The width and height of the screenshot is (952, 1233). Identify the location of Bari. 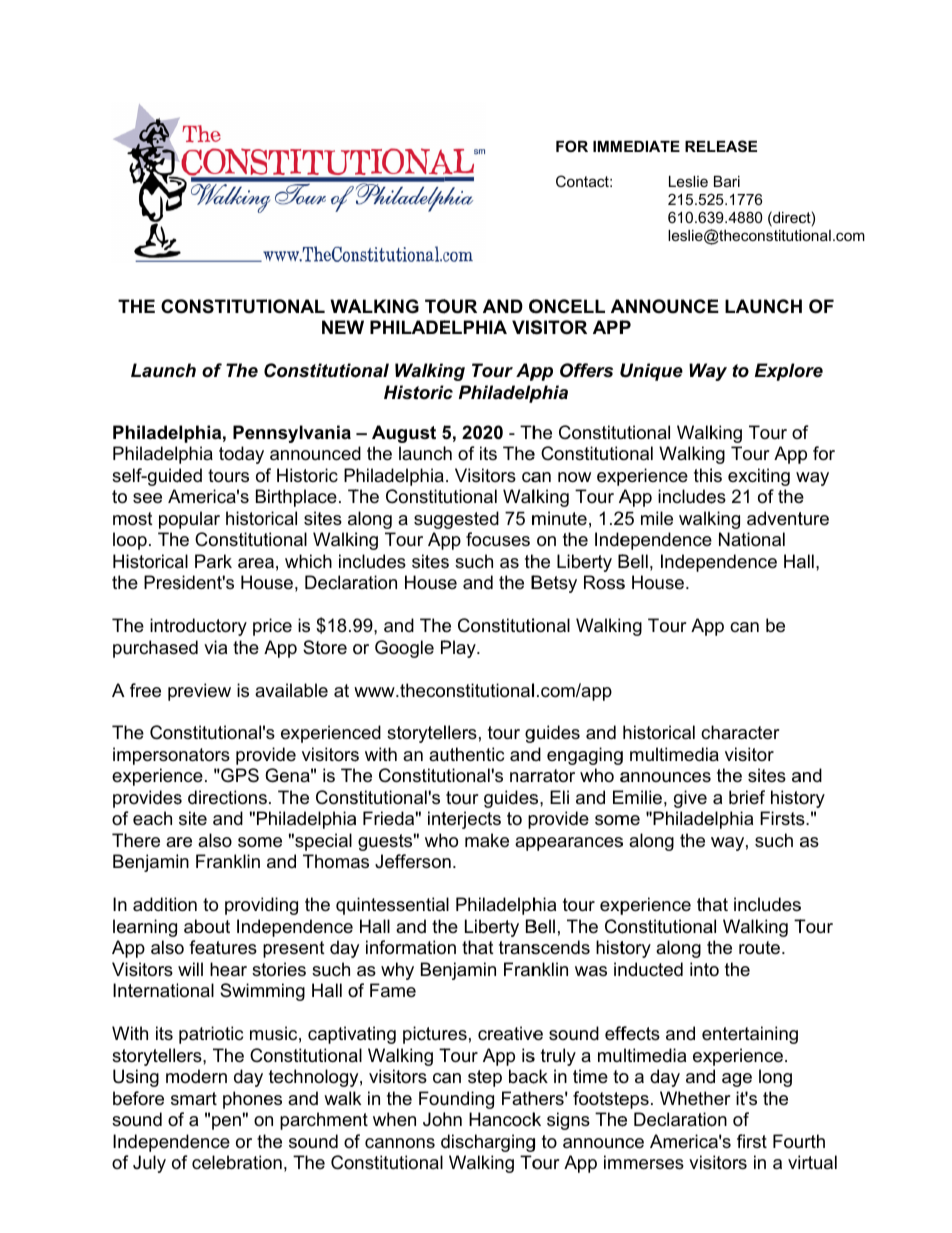
(727, 181).
